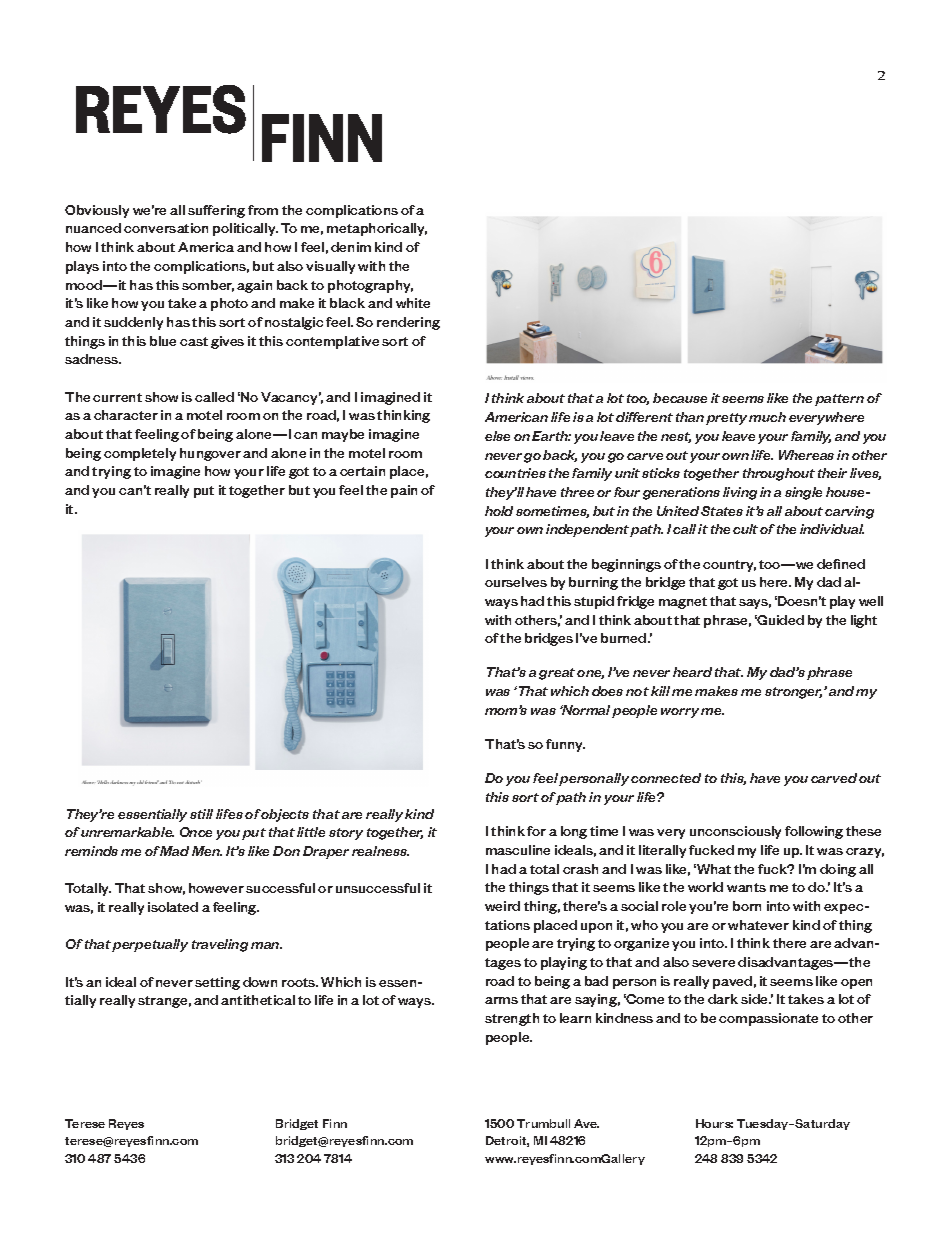 The image size is (952, 1233). What do you see at coordinates (839, 400) in the page?
I see `pattern` at bounding box center [839, 400].
